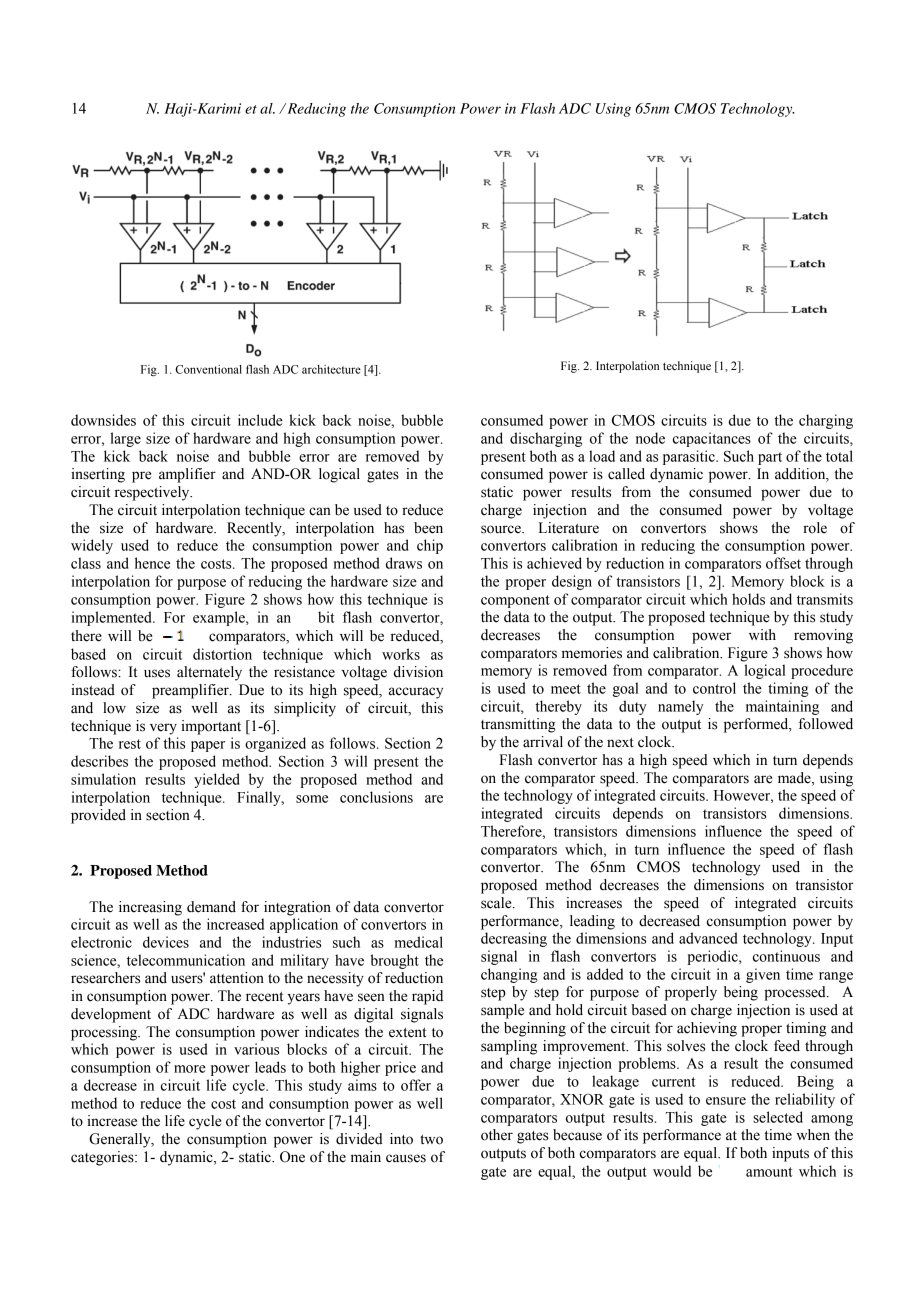 The width and height of the image is (924, 1308). What do you see at coordinates (331, 369) in the image?
I see `architecture` at bounding box center [331, 369].
